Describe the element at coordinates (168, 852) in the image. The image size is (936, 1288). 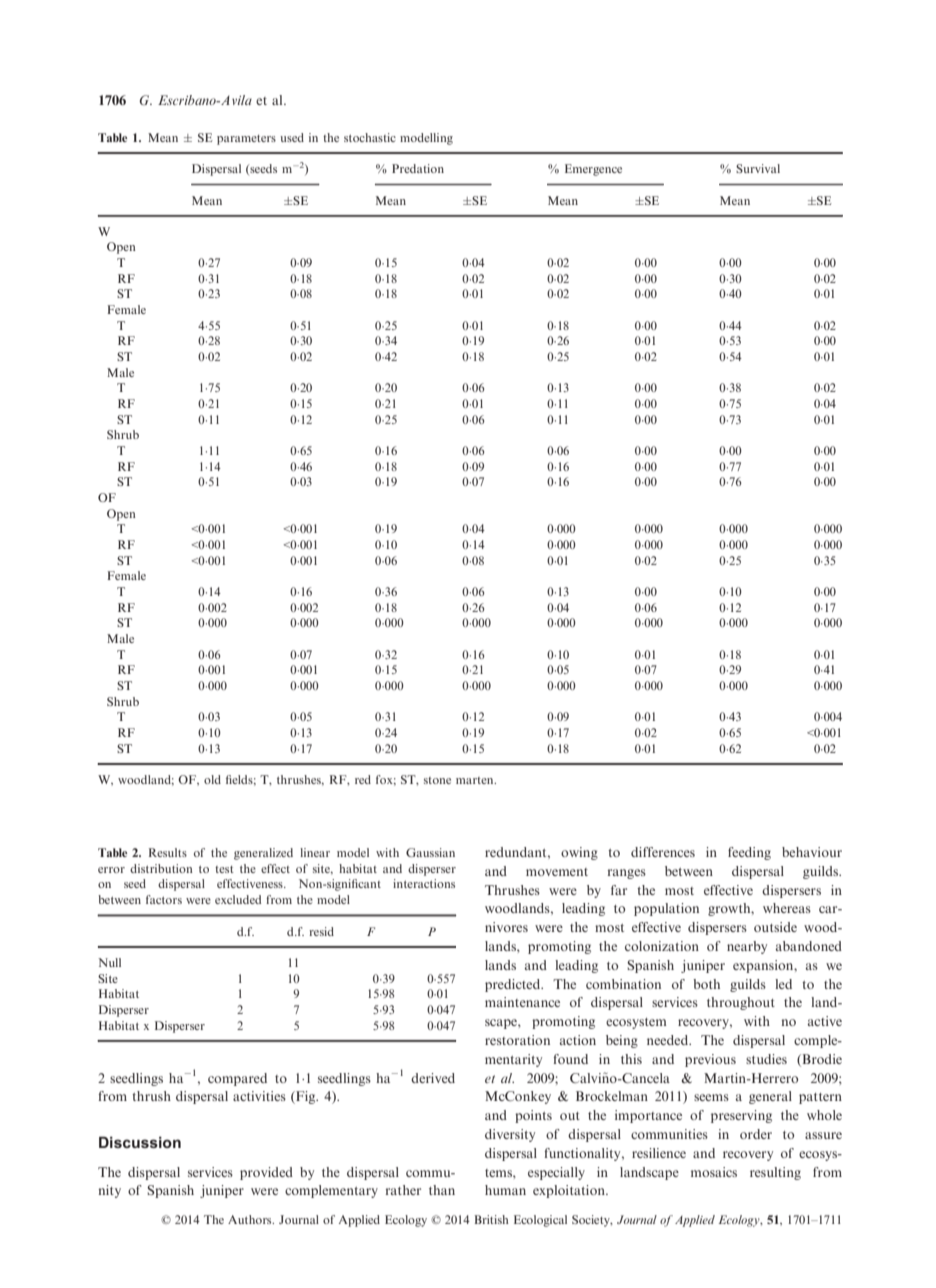
I see `Results` at that location.
